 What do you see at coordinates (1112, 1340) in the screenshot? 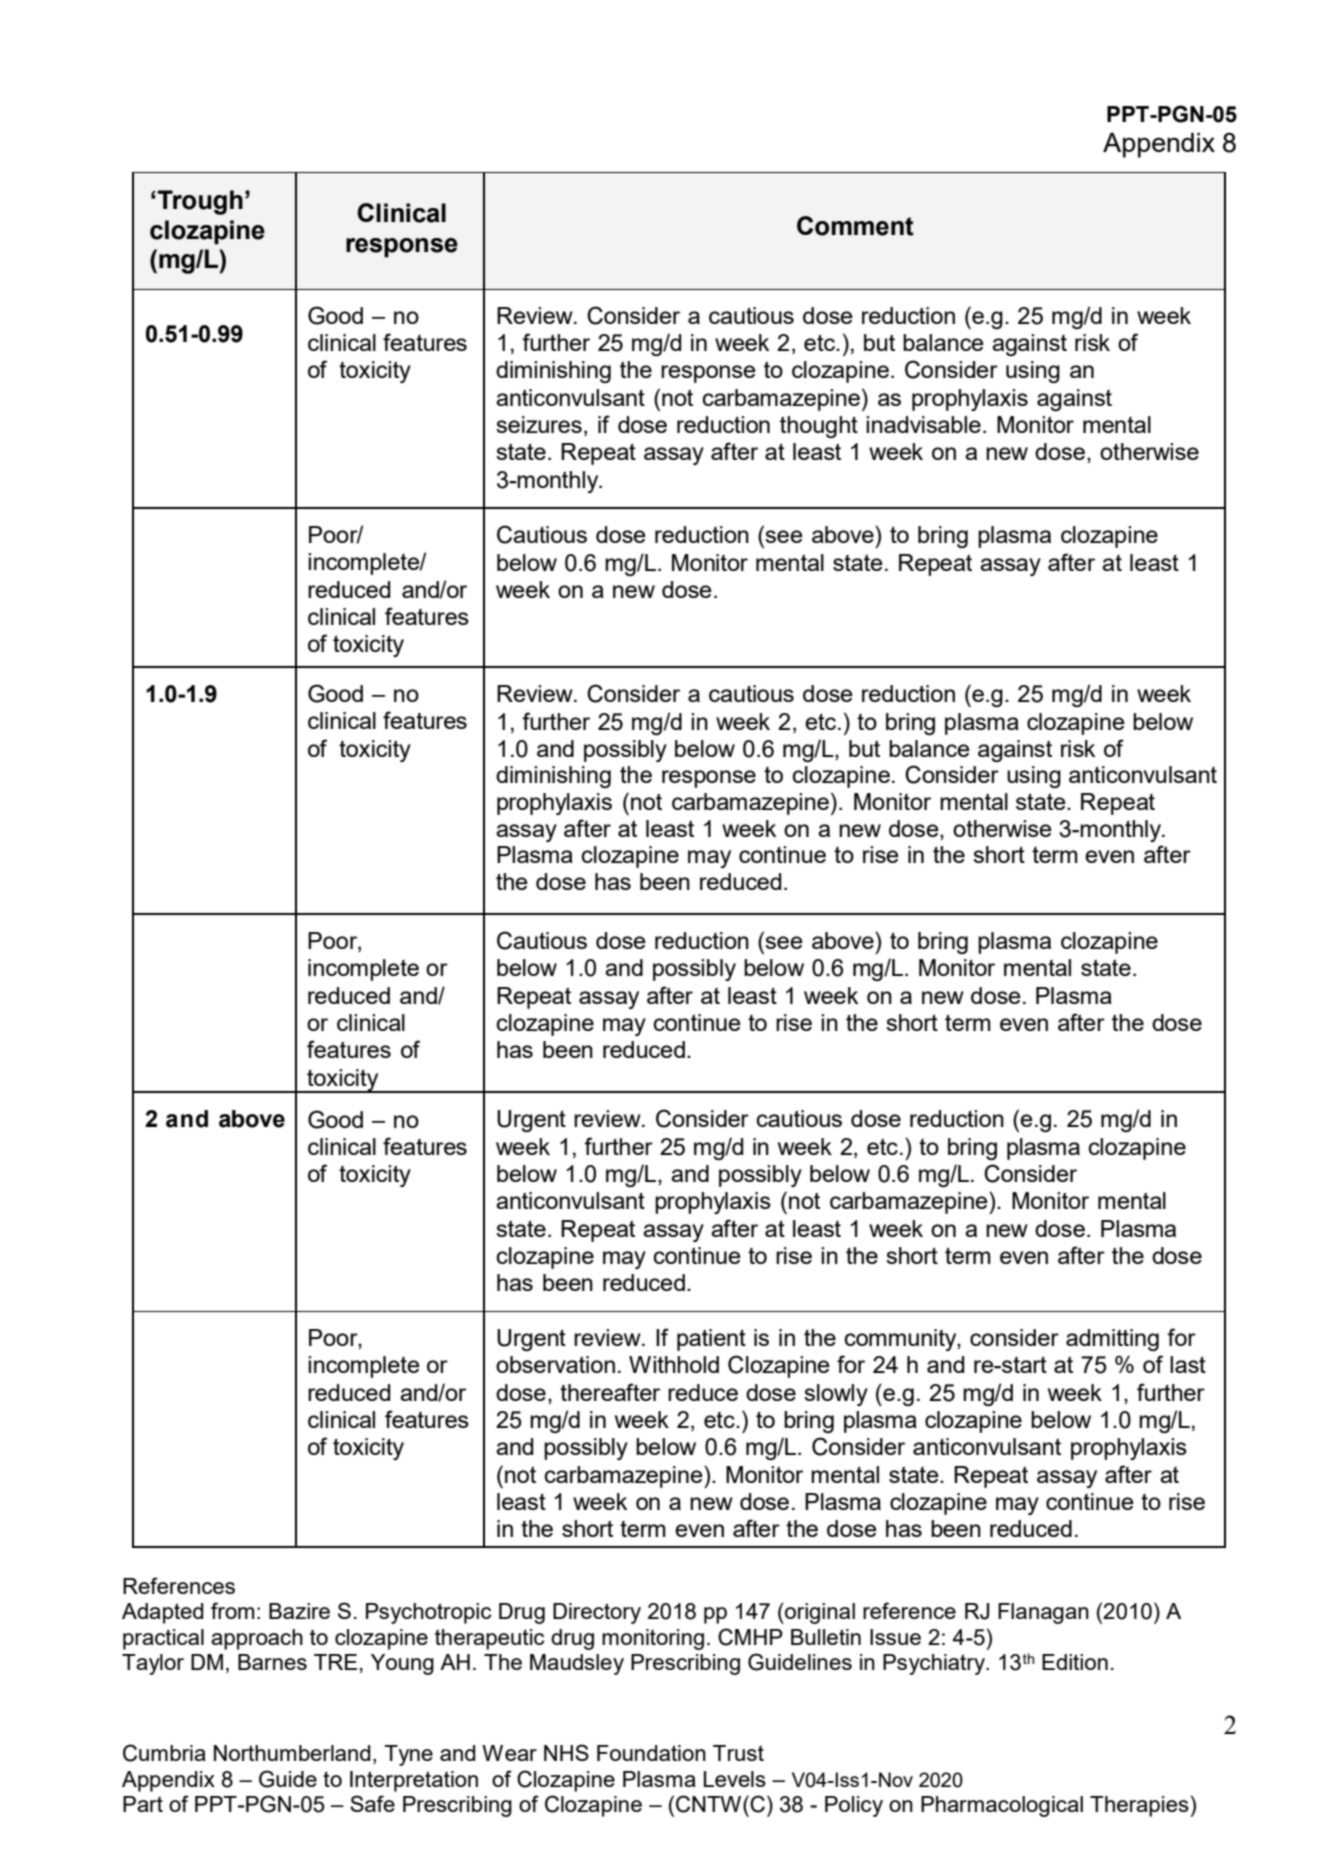
I see `admitting` at bounding box center [1112, 1340].
